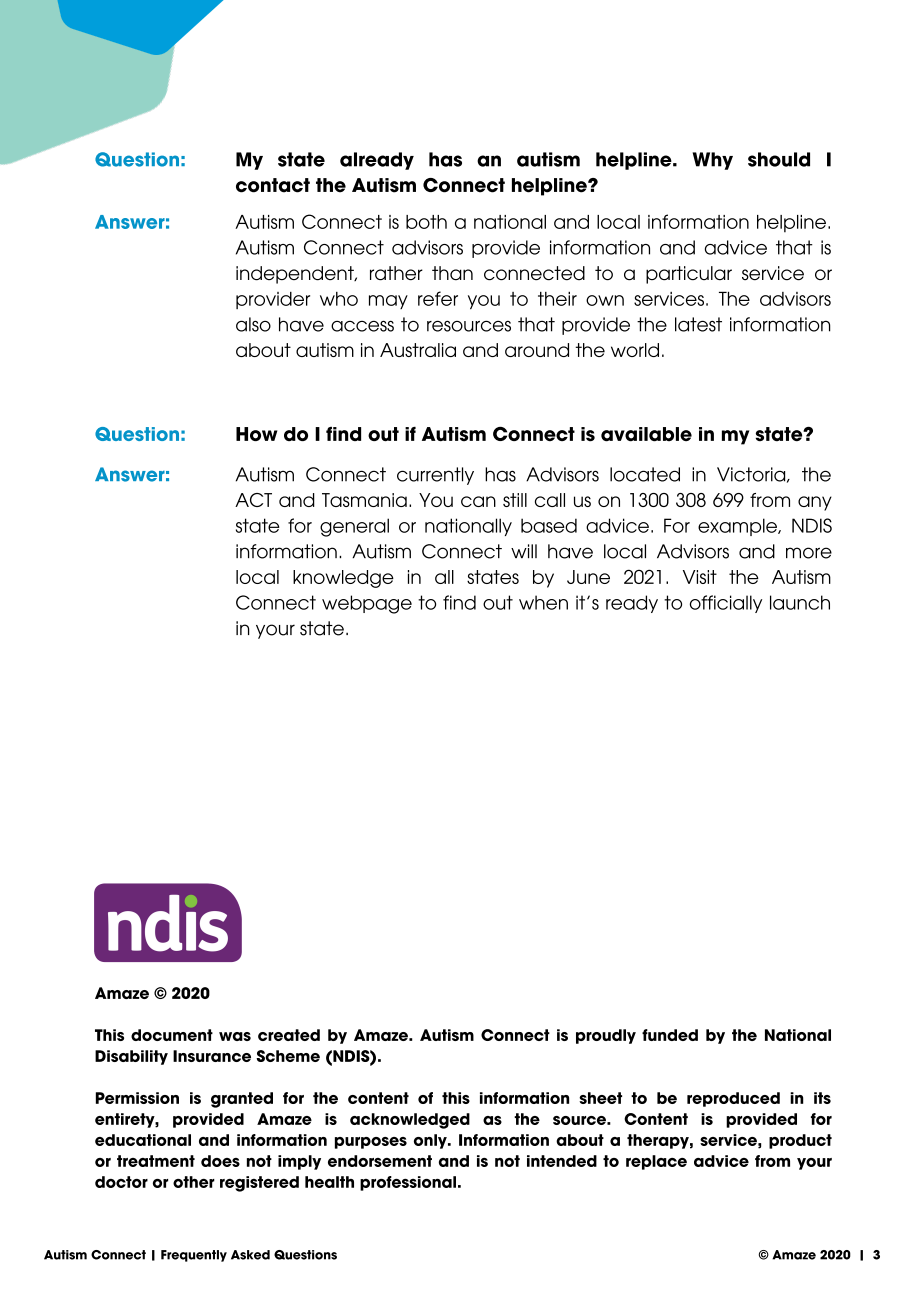  Describe the element at coordinates (726, 604) in the document. I see `officially` at that location.
